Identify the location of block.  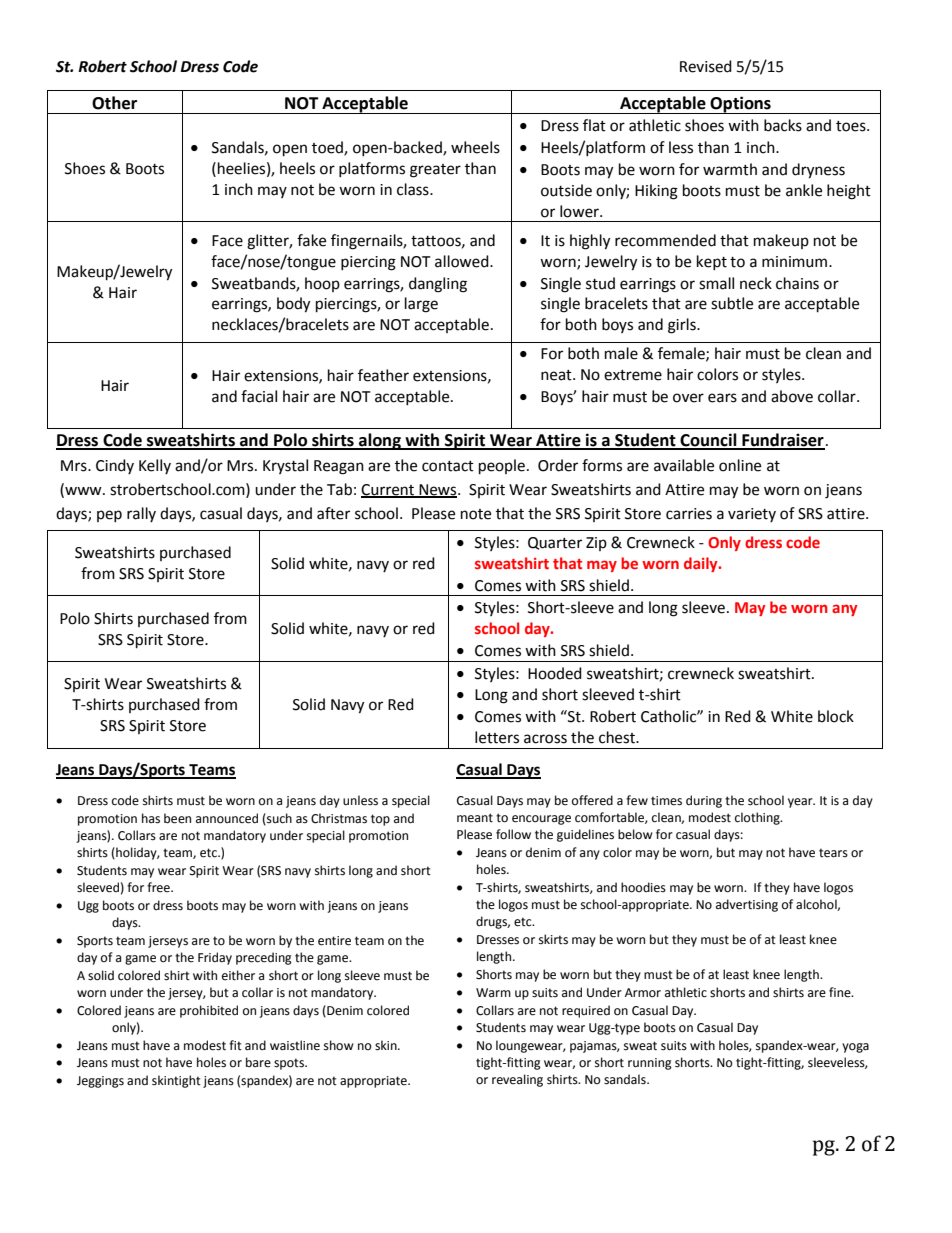
(836, 716).
